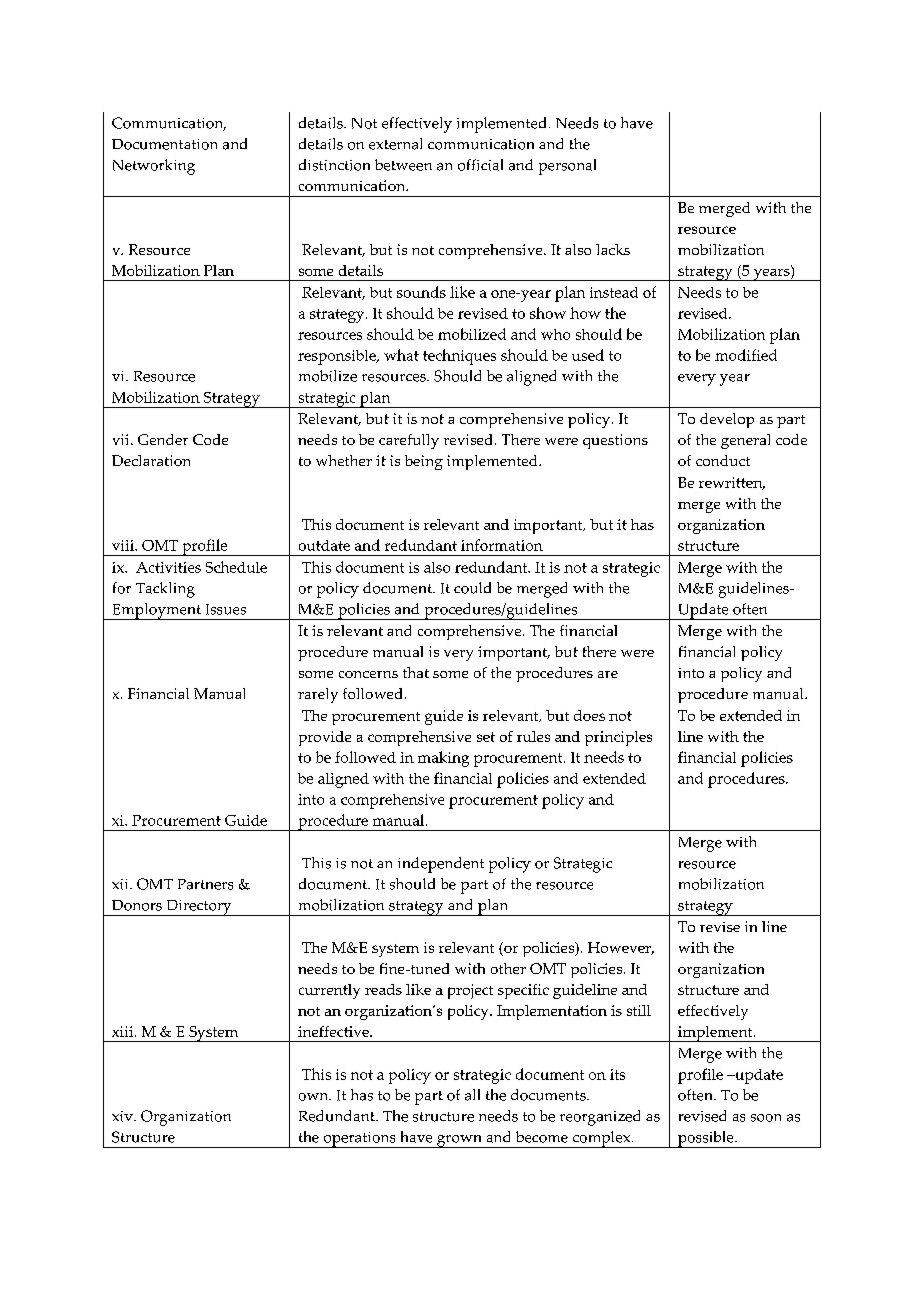 This document has width=924, height=1308. I want to click on Directory, so click(199, 908).
